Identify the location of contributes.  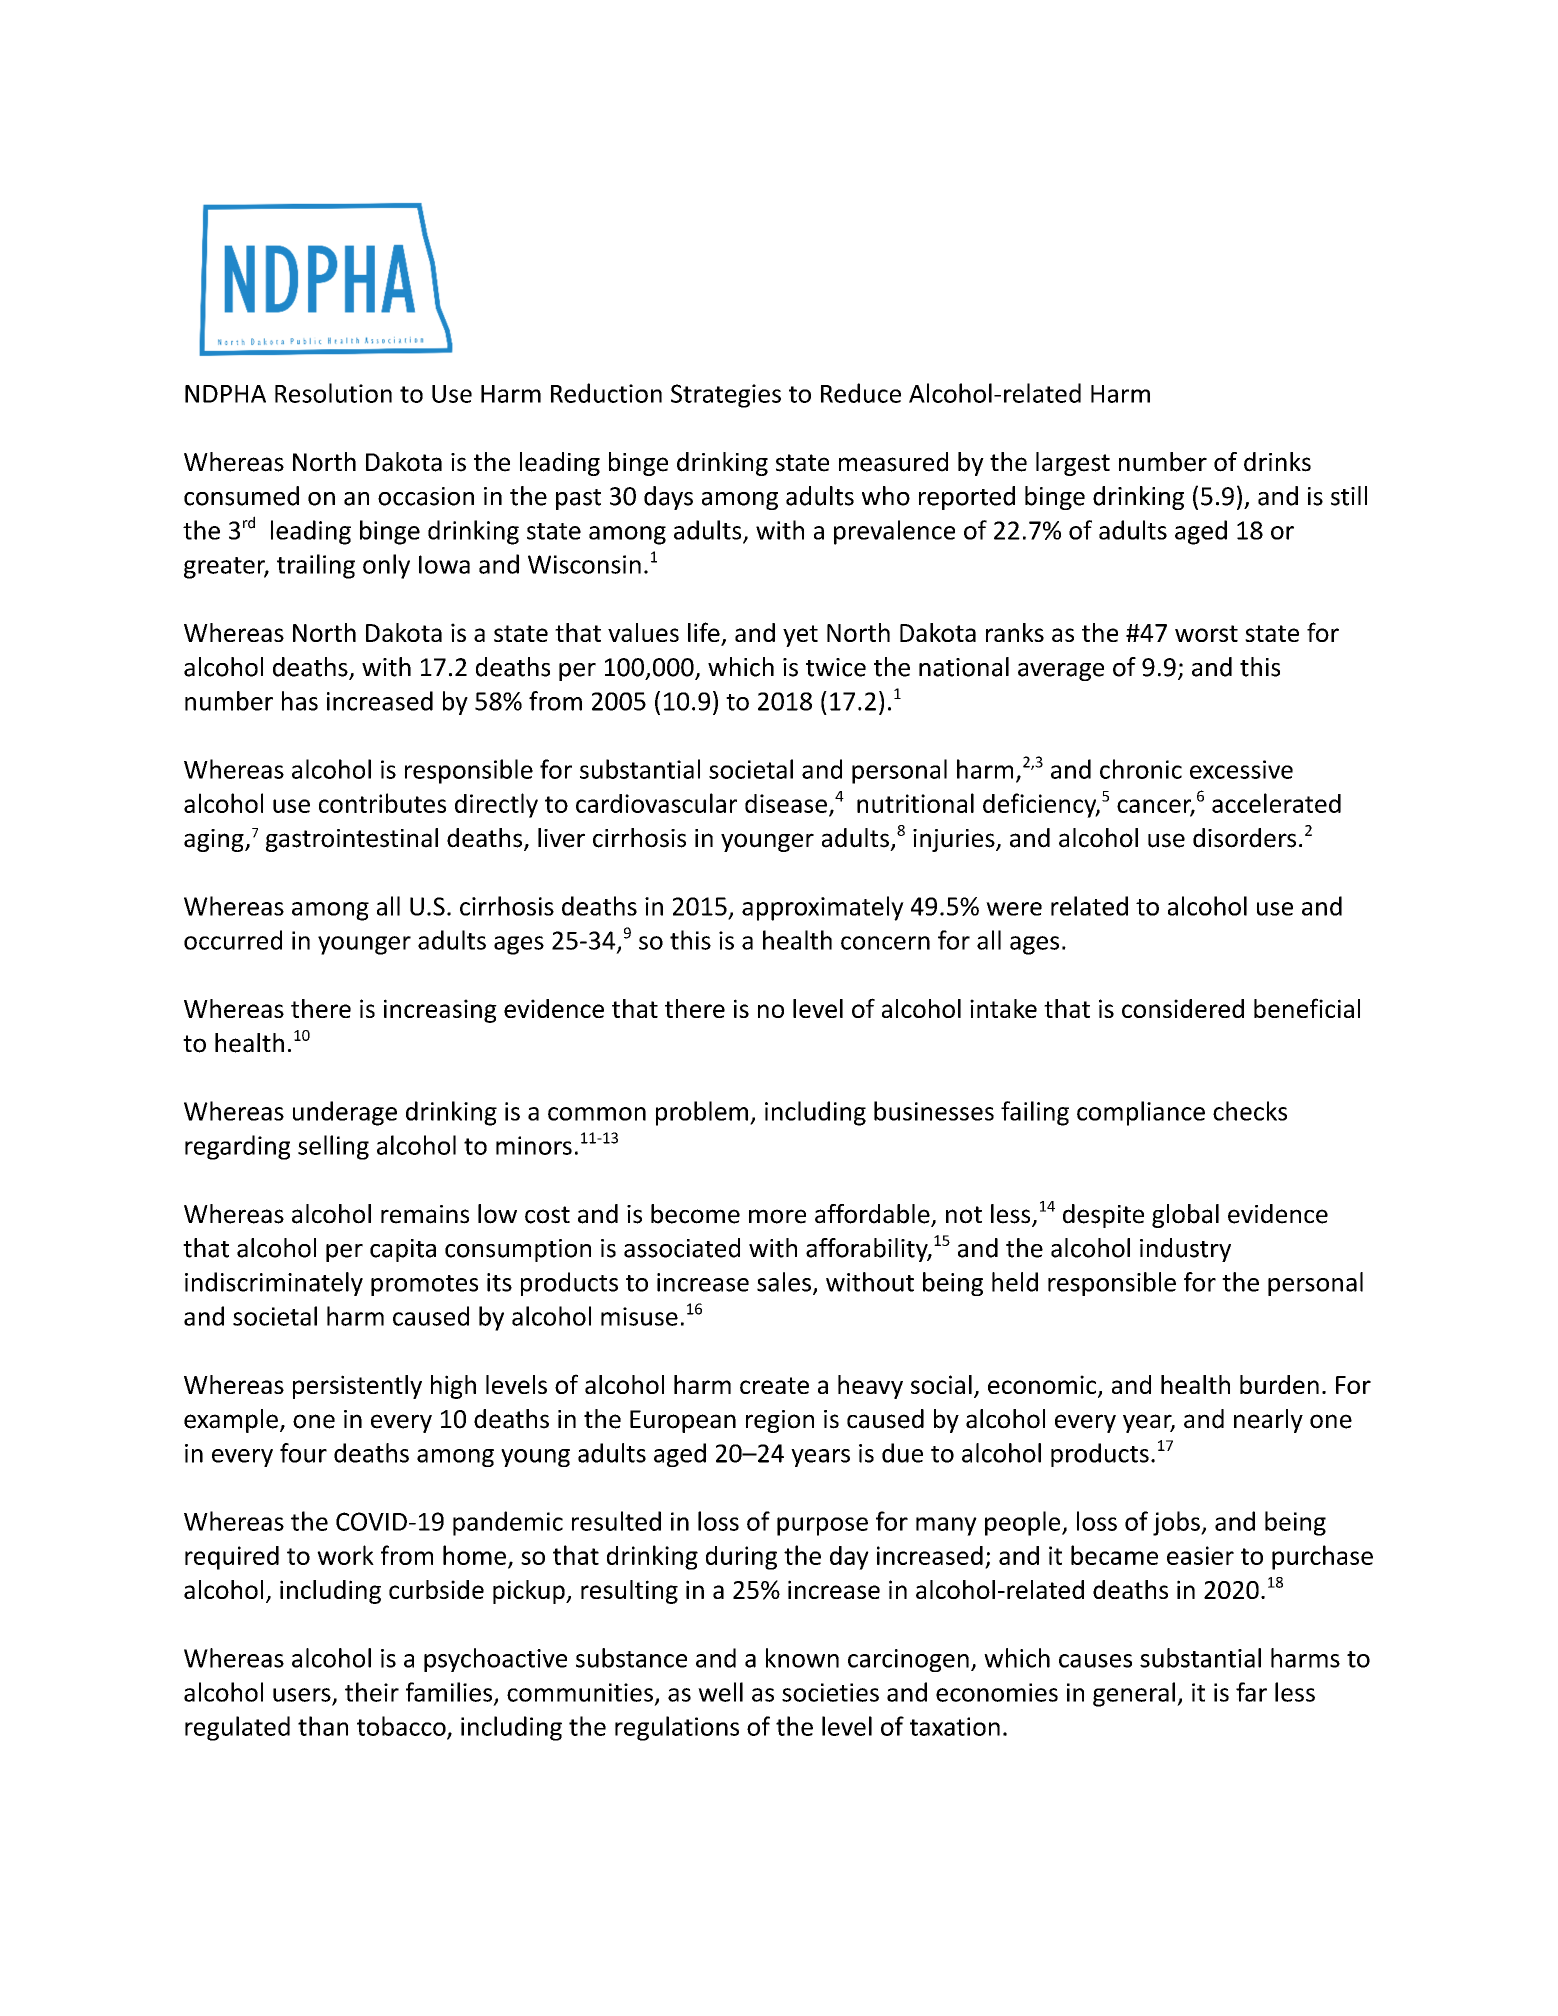
(382, 803).
